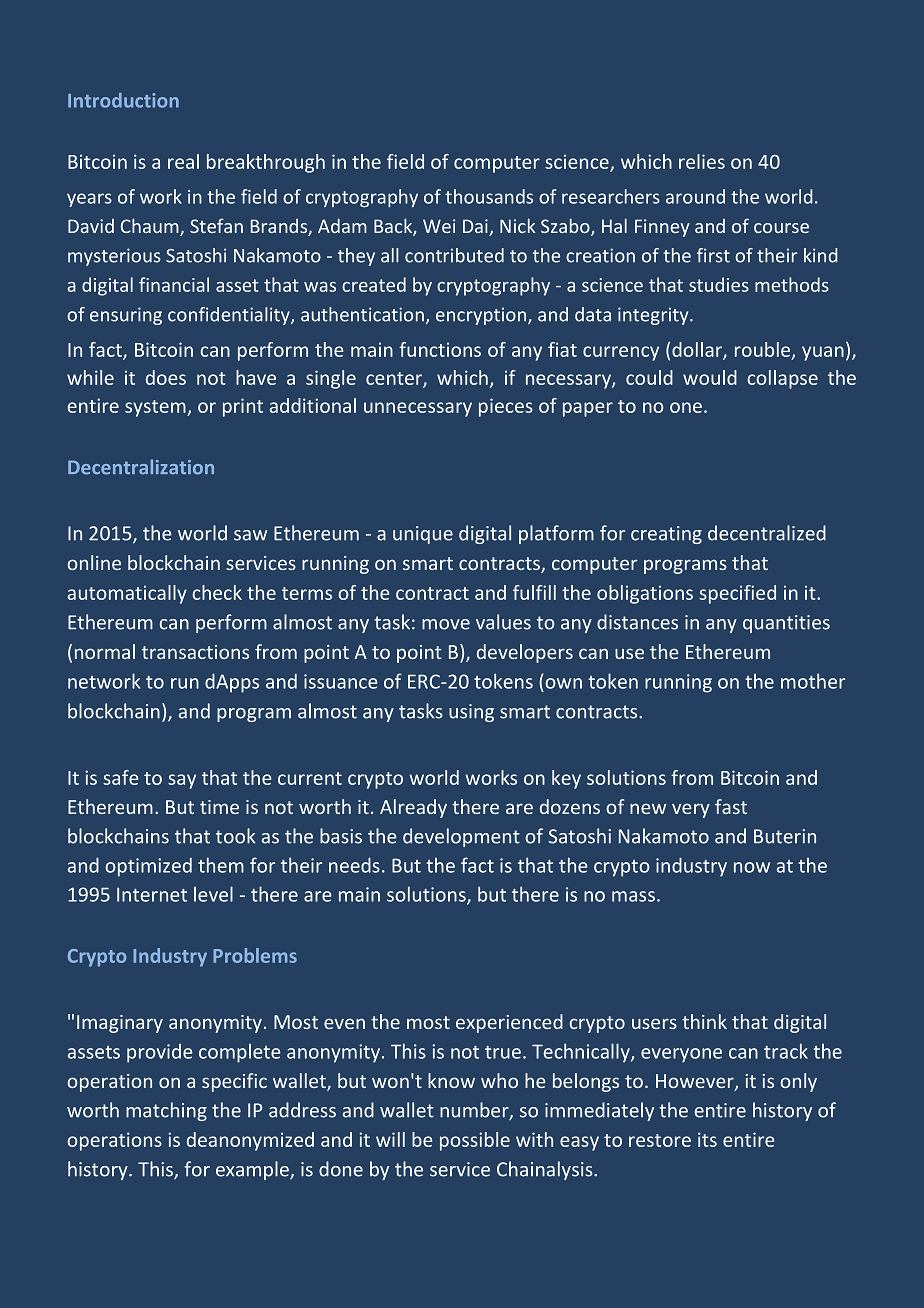  What do you see at coordinates (702, 161) in the document?
I see `relies` at bounding box center [702, 161].
